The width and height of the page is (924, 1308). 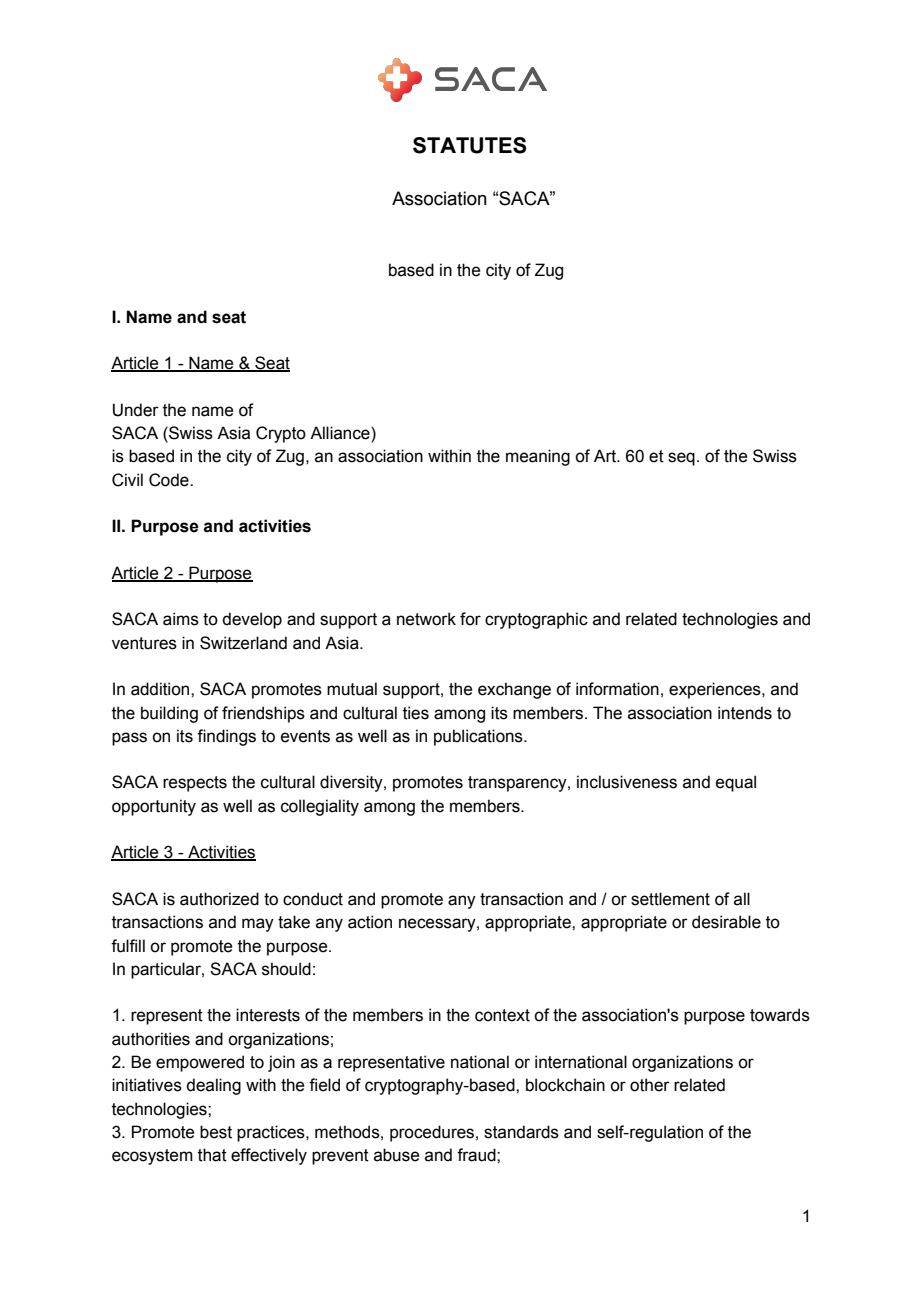 What do you see at coordinates (216, 1132) in the page?
I see `best` at bounding box center [216, 1132].
